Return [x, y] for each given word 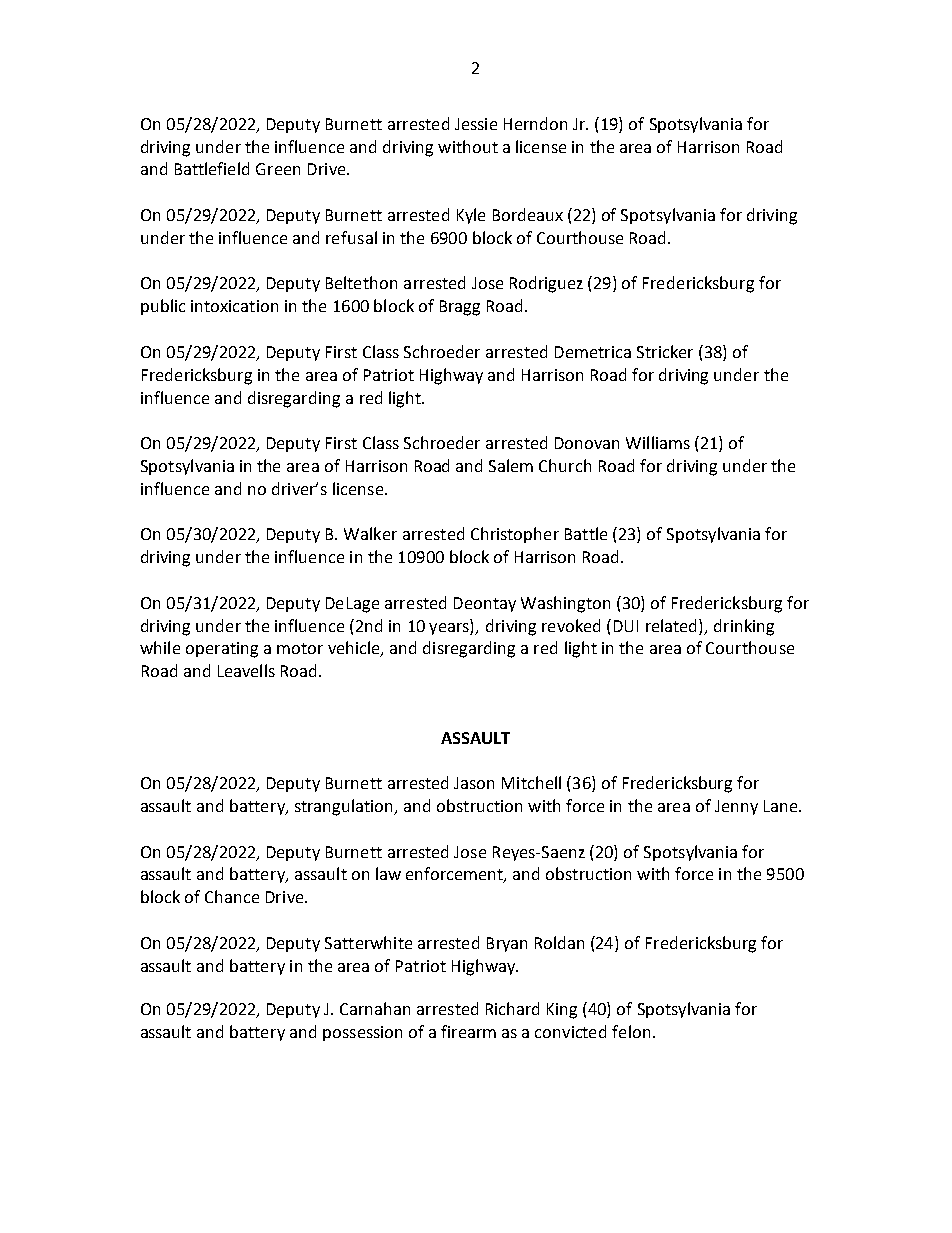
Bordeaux [528, 214]
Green [278, 169]
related [673, 625]
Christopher [515, 535]
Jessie [476, 124]
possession [362, 1033]
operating [222, 650]
